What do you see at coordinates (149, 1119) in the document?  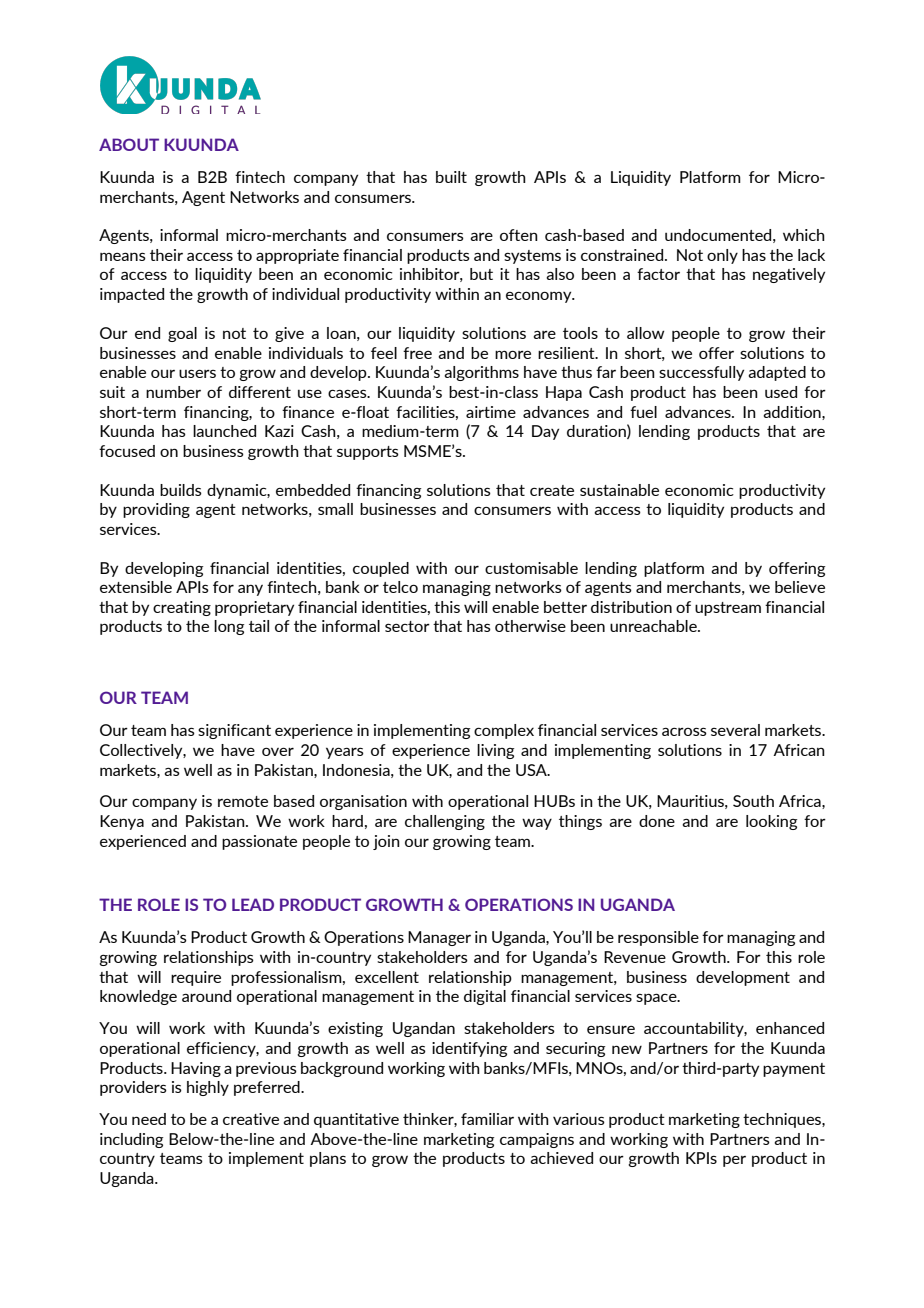 I see `need` at bounding box center [149, 1119].
